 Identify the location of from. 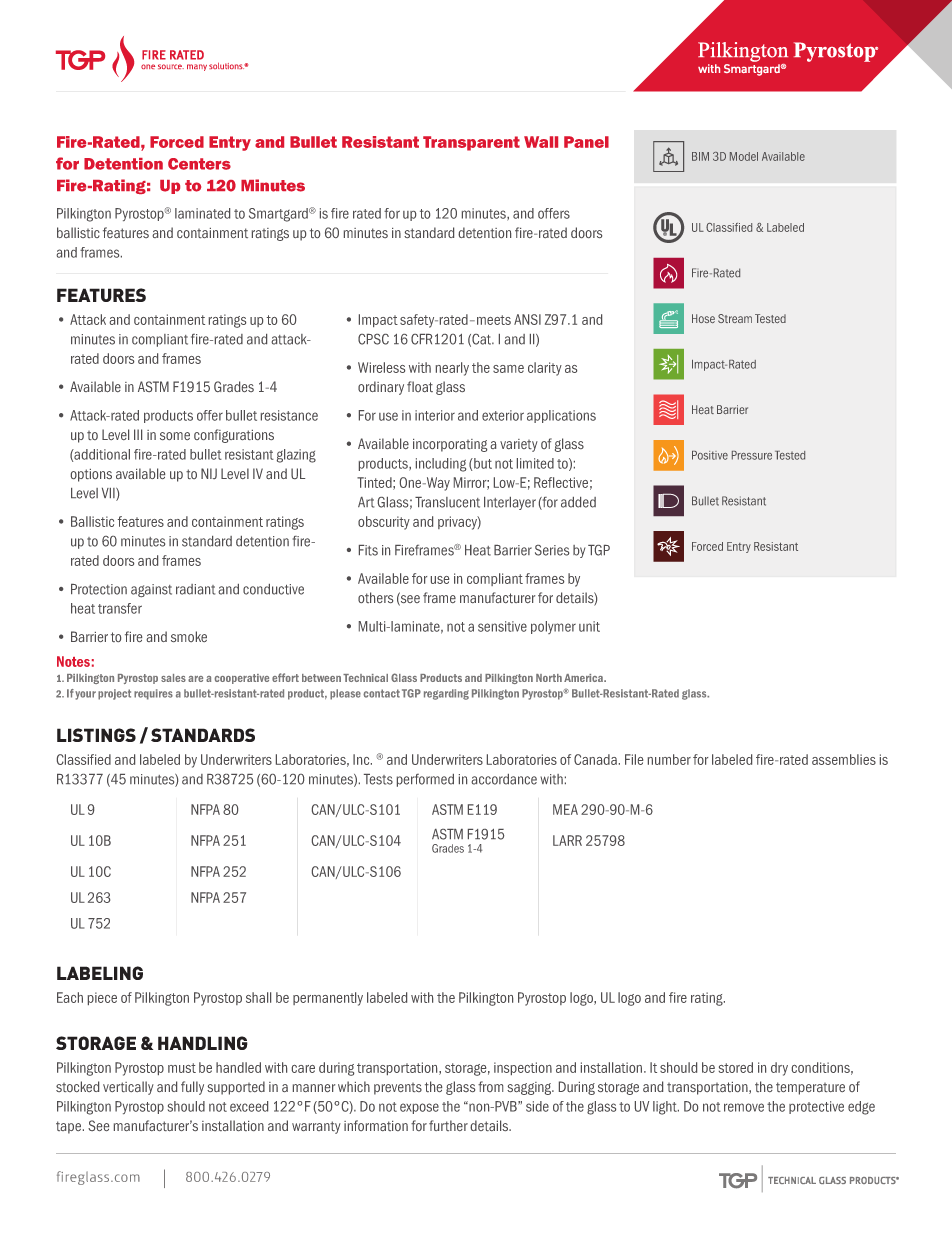
(490, 1086).
